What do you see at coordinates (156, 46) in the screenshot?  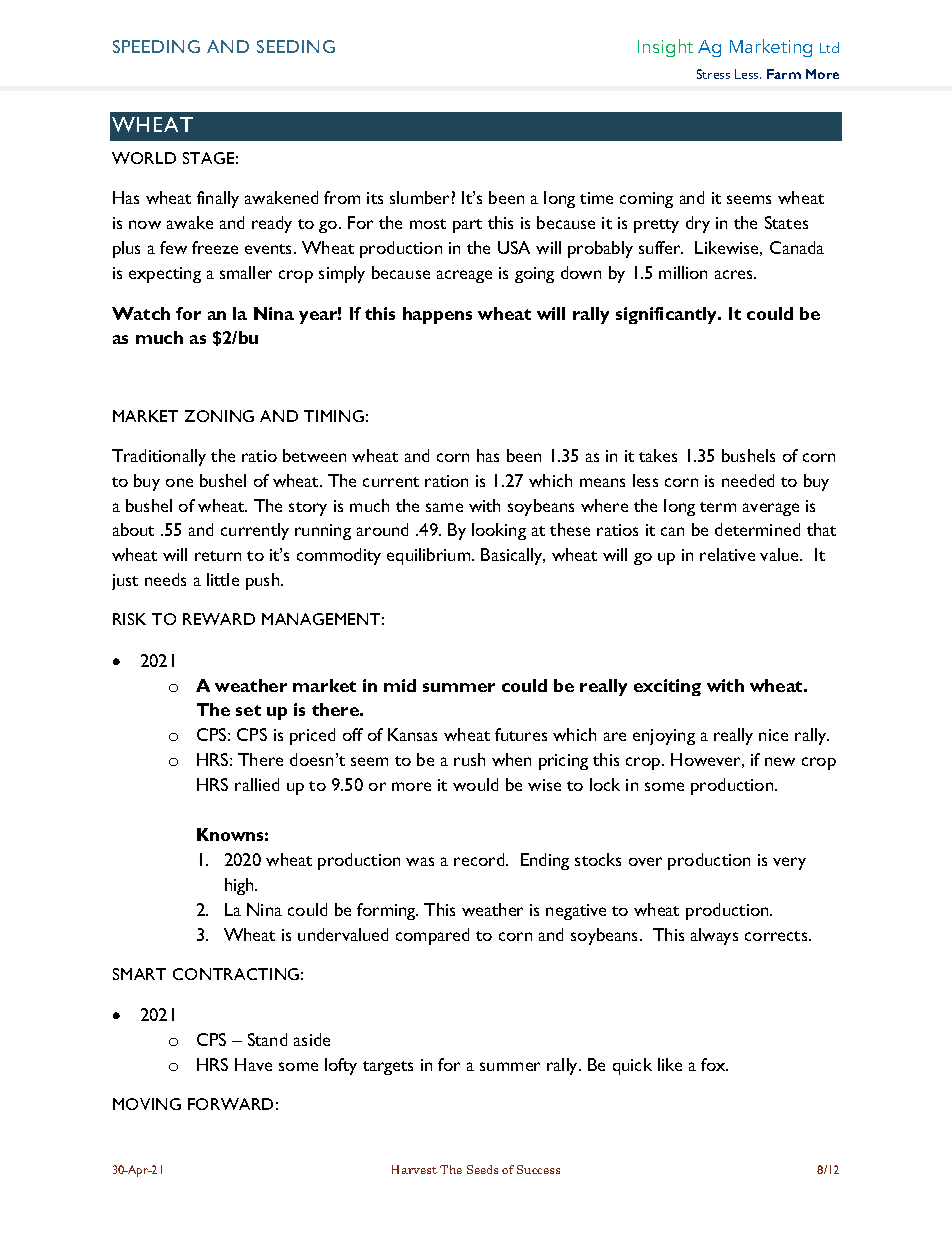 I see `SPEEDING` at bounding box center [156, 46].
